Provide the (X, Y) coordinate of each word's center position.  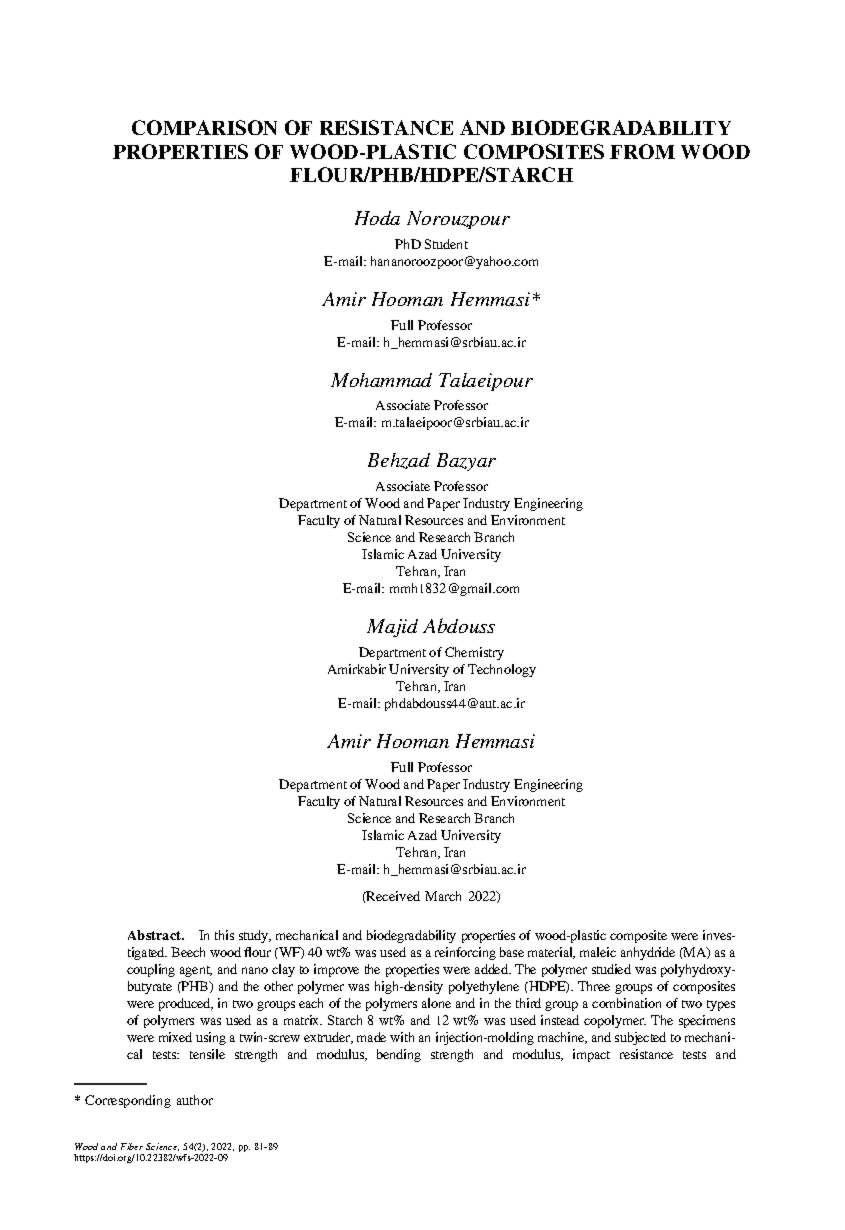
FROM (642, 151)
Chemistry (474, 653)
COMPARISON (204, 127)
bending (399, 1055)
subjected (640, 1038)
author (195, 1100)
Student (446, 244)
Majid (392, 628)
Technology (502, 670)
